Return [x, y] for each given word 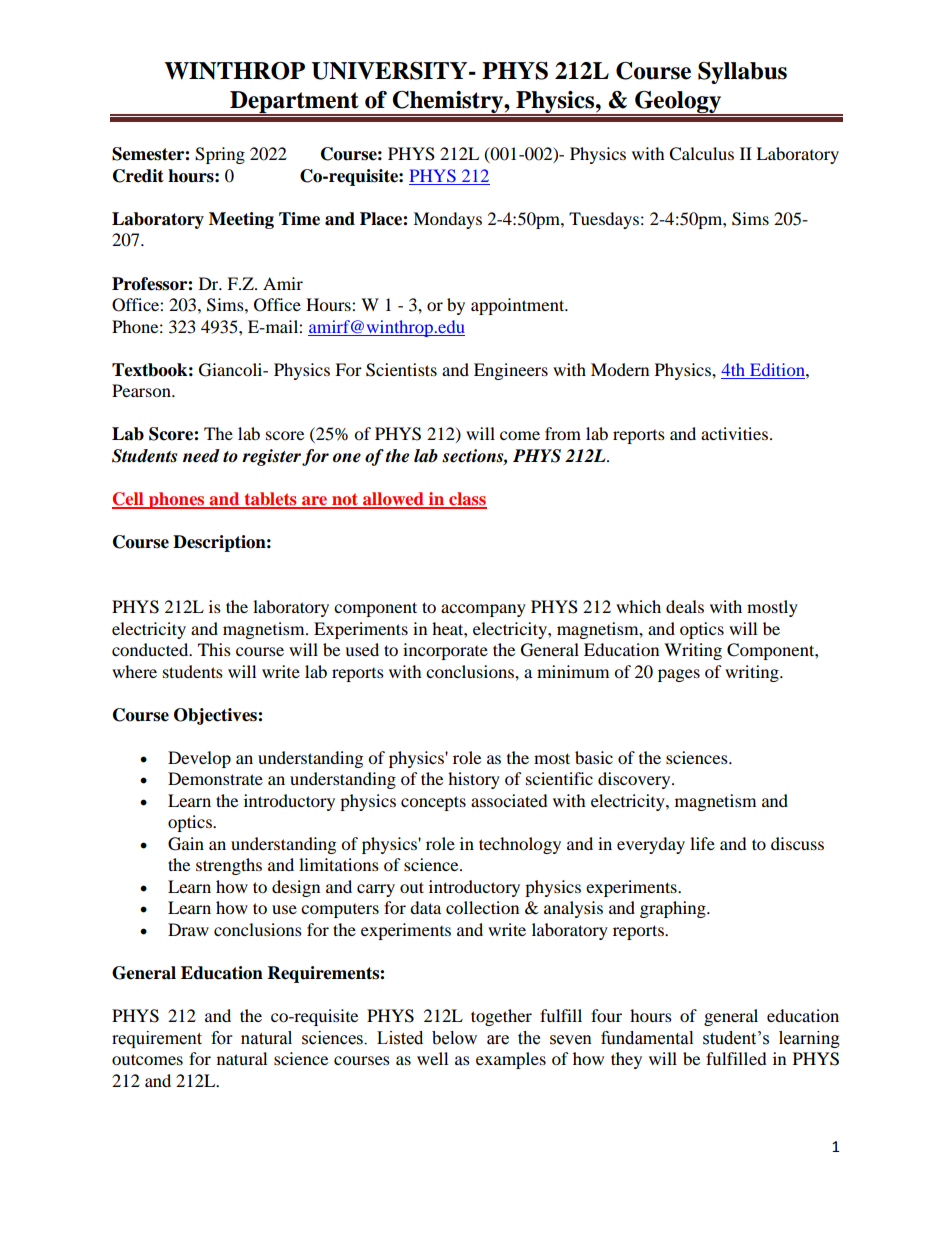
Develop [199, 759]
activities [734, 433]
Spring [220, 155]
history [474, 780]
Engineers [511, 371]
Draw [188, 929]
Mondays [447, 220]
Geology [678, 103]
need [201, 456]
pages [679, 675]
